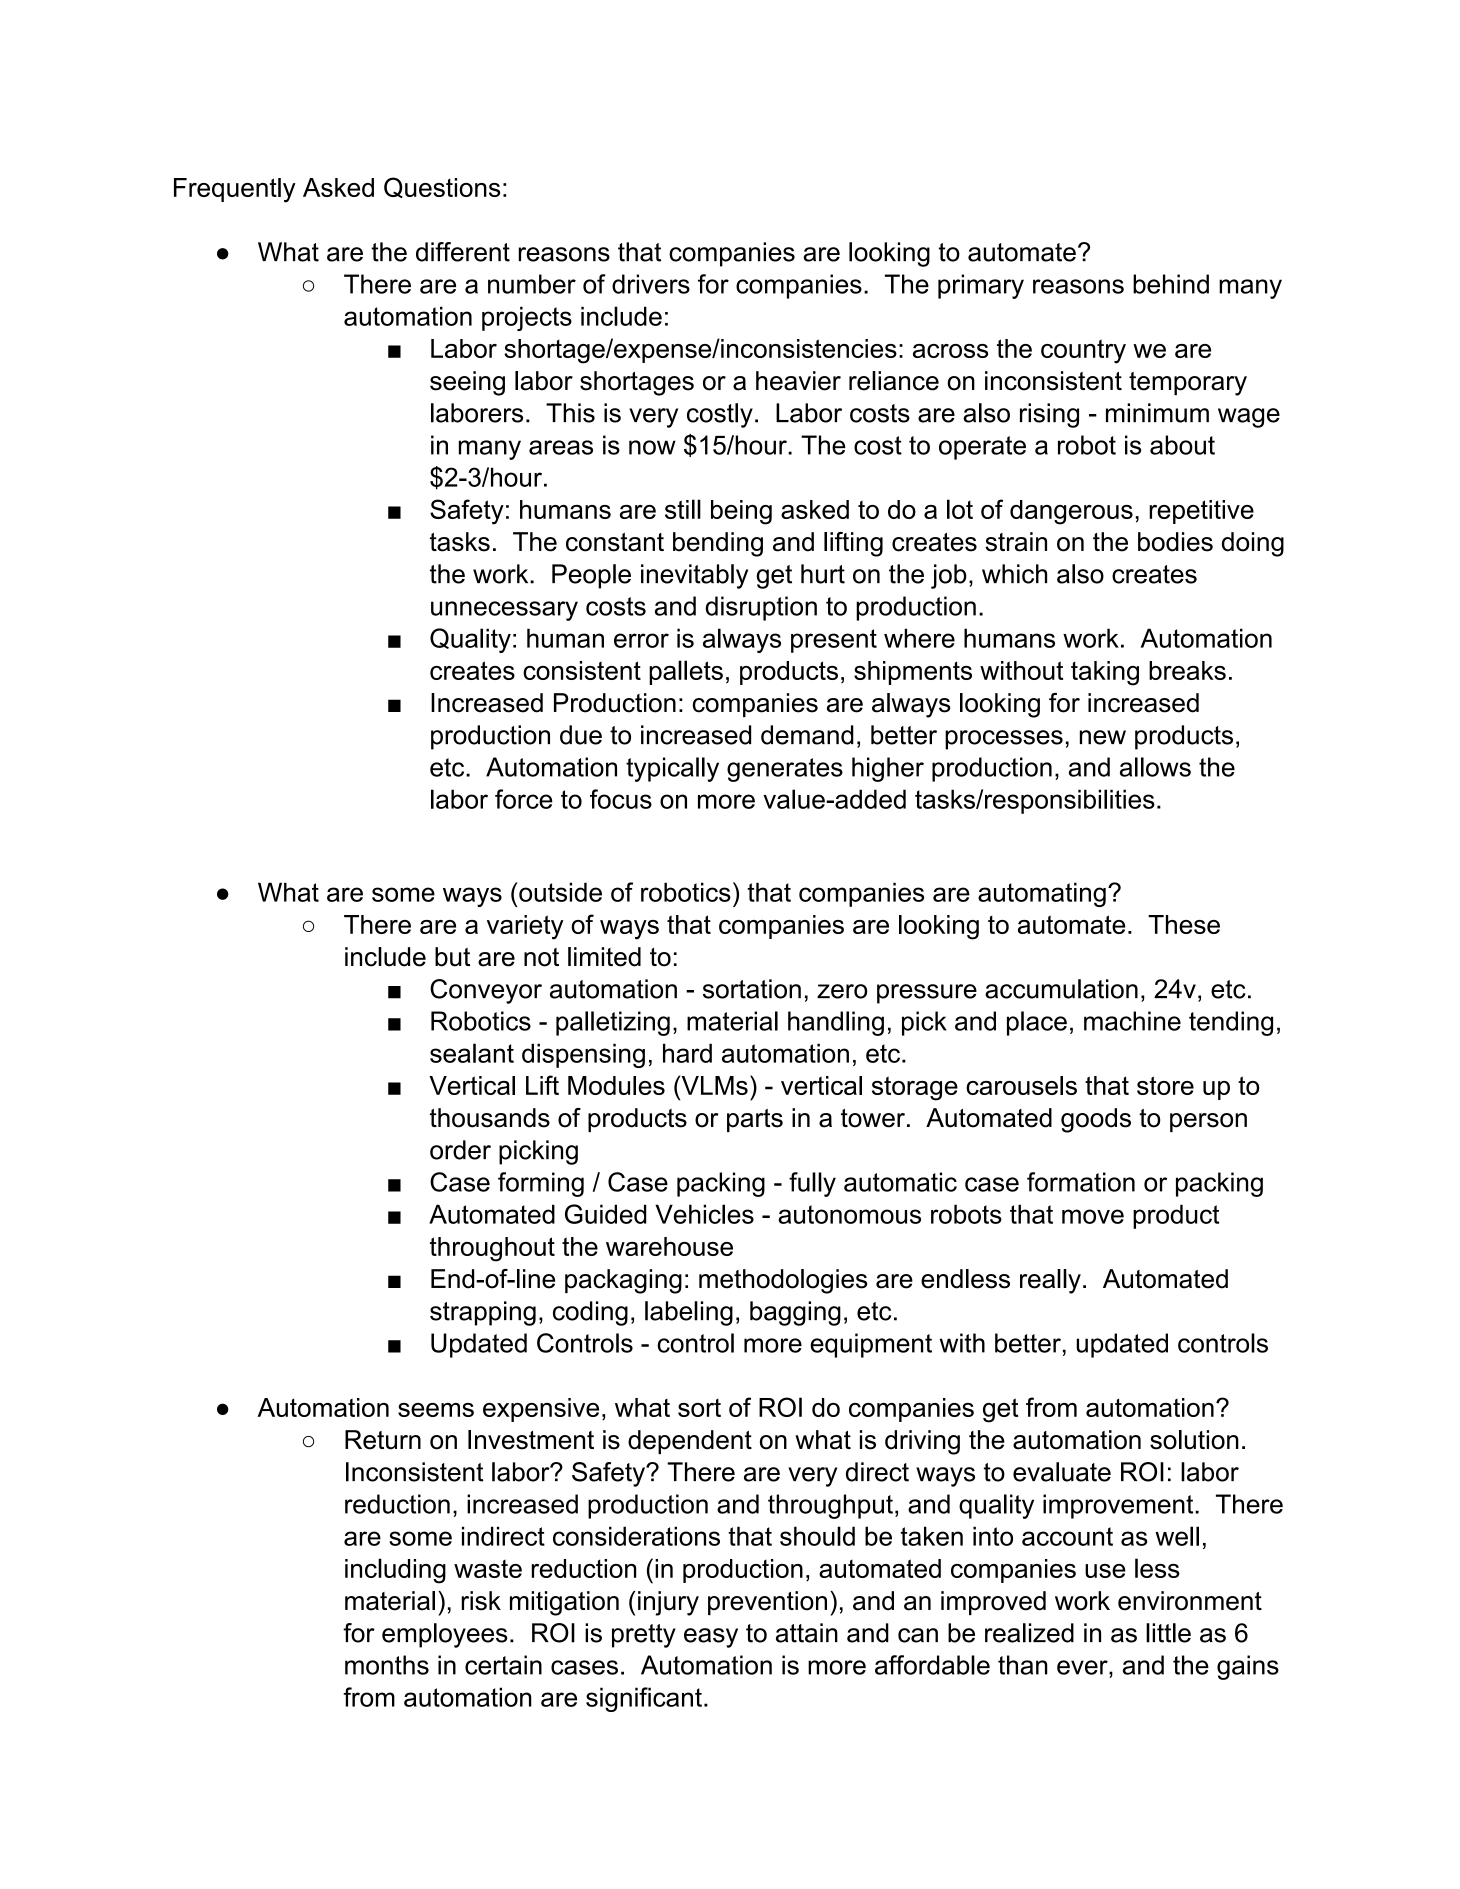 The image size is (1460, 1889). What do you see at coordinates (452, 957) in the document?
I see `but` at bounding box center [452, 957].
